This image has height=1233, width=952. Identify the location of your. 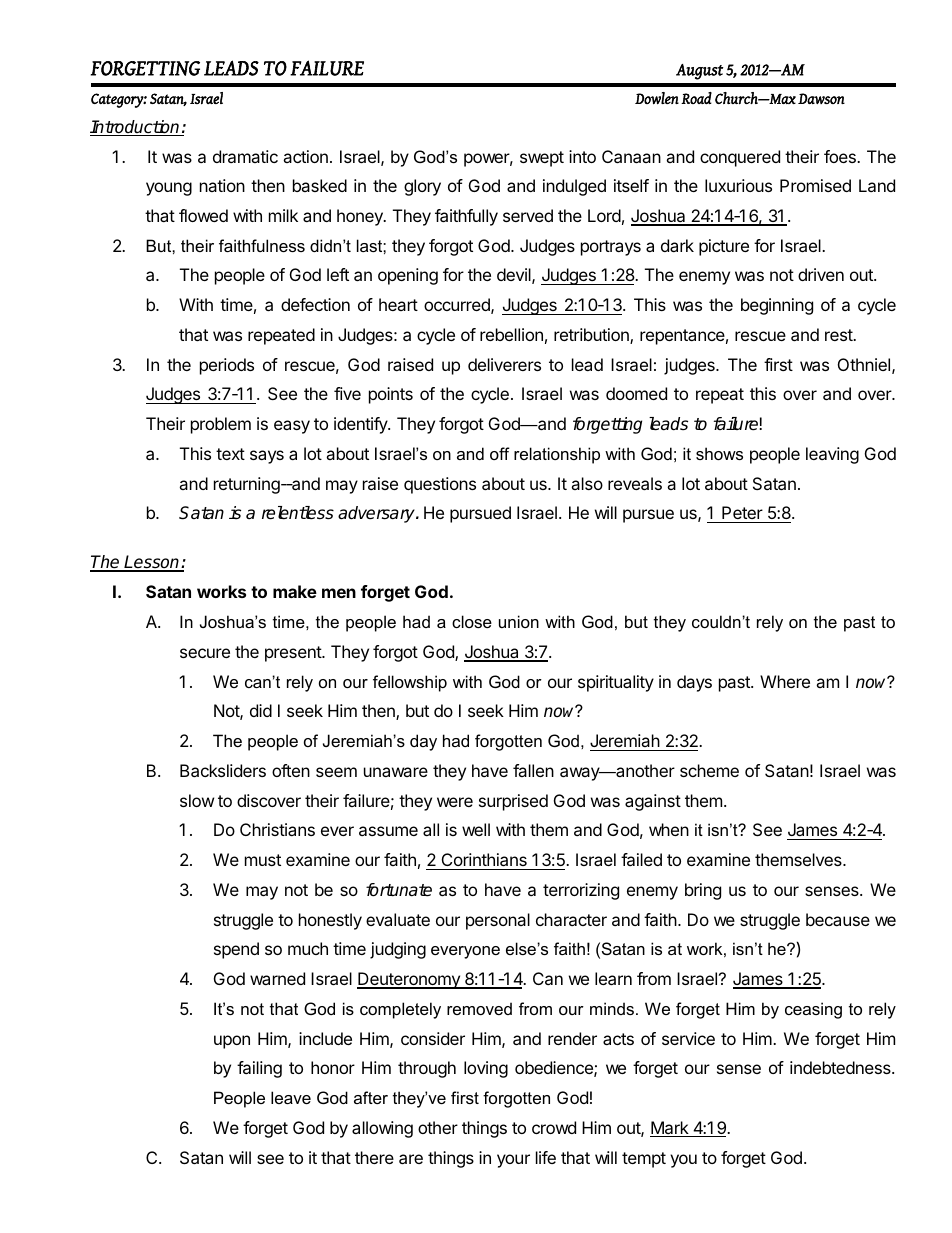
(513, 1161).
